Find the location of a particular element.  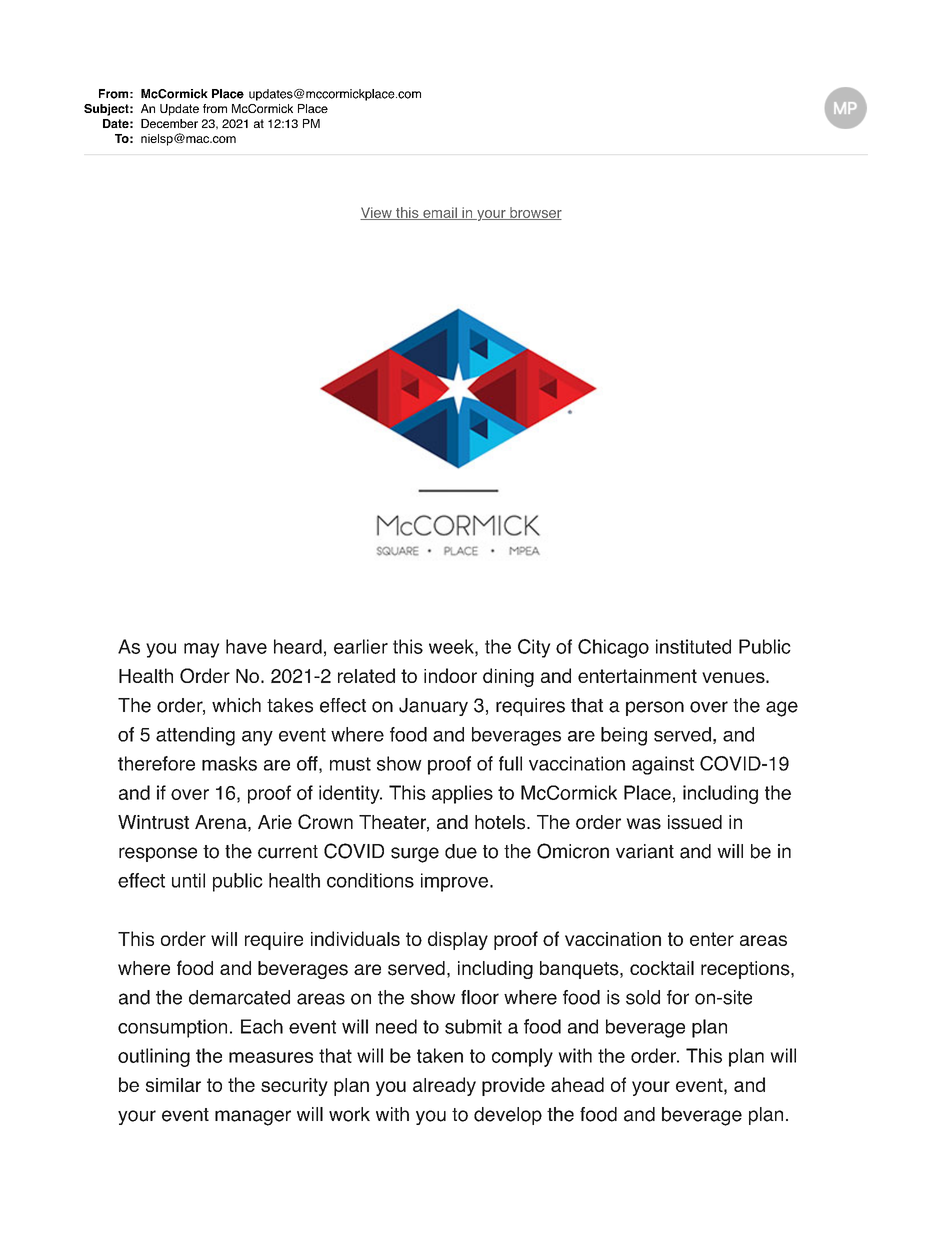

December is located at coordinates (169, 123).
